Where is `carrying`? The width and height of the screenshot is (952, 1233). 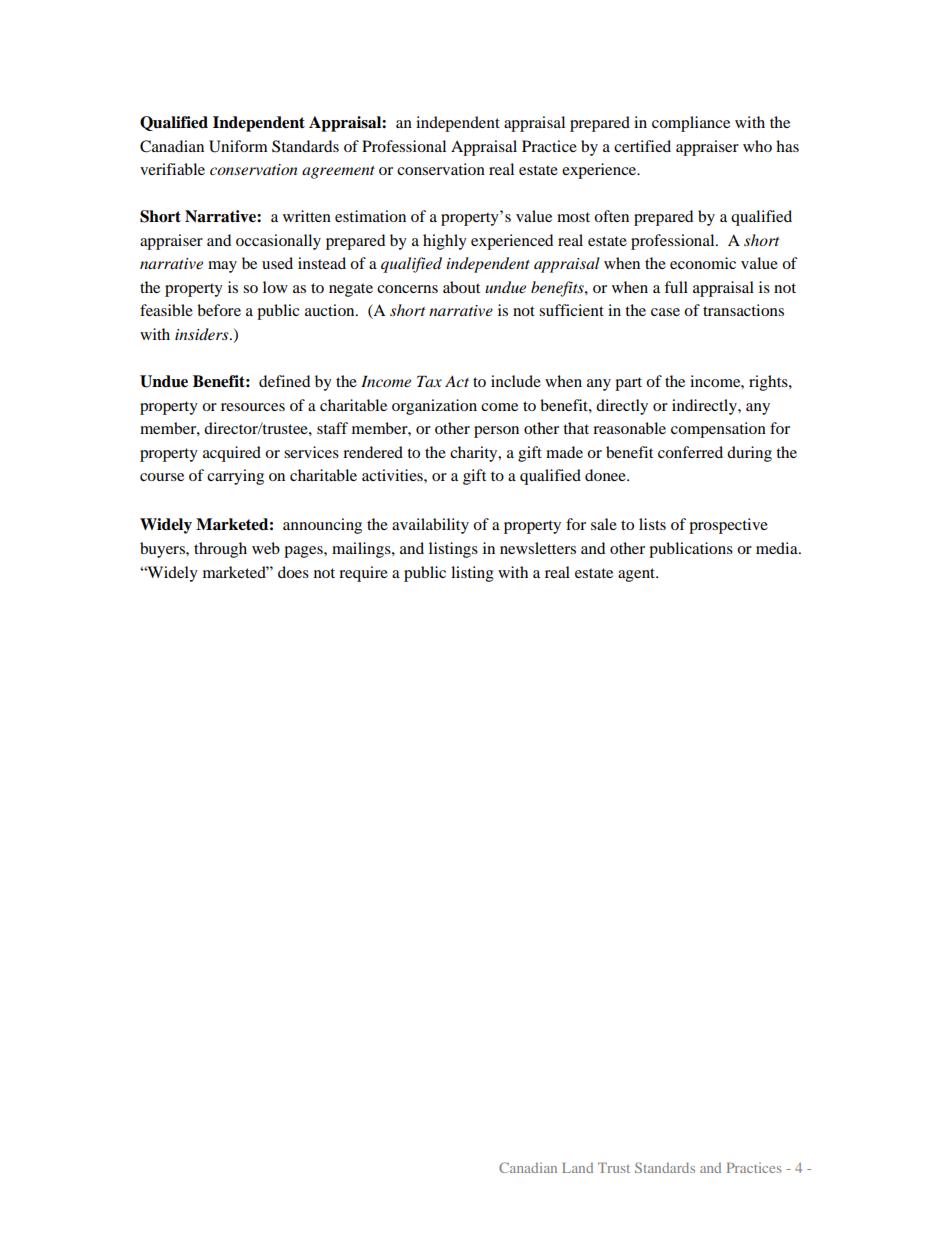 carrying is located at coordinates (235, 477).
